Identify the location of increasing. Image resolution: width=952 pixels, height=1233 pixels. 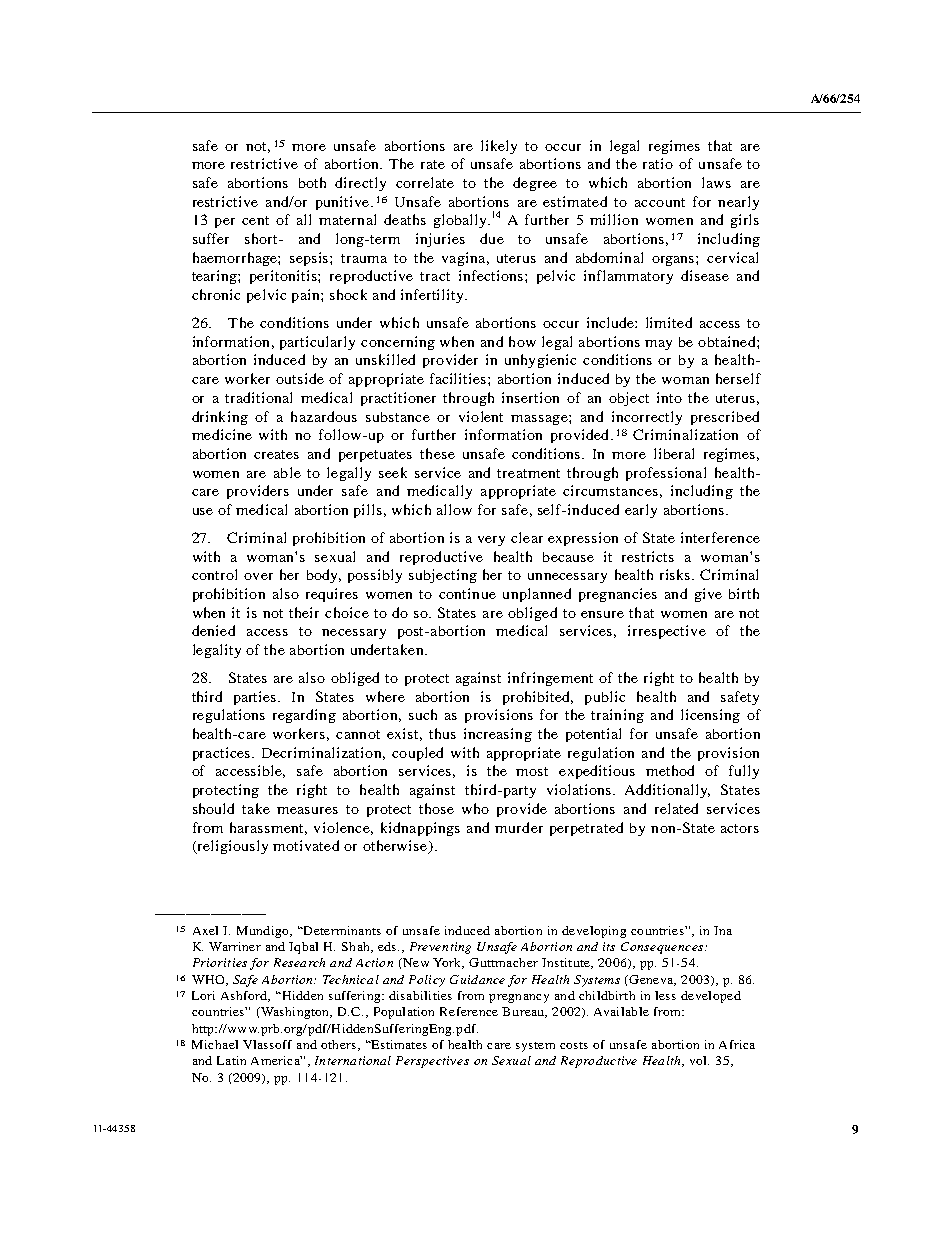
(498, 735).
